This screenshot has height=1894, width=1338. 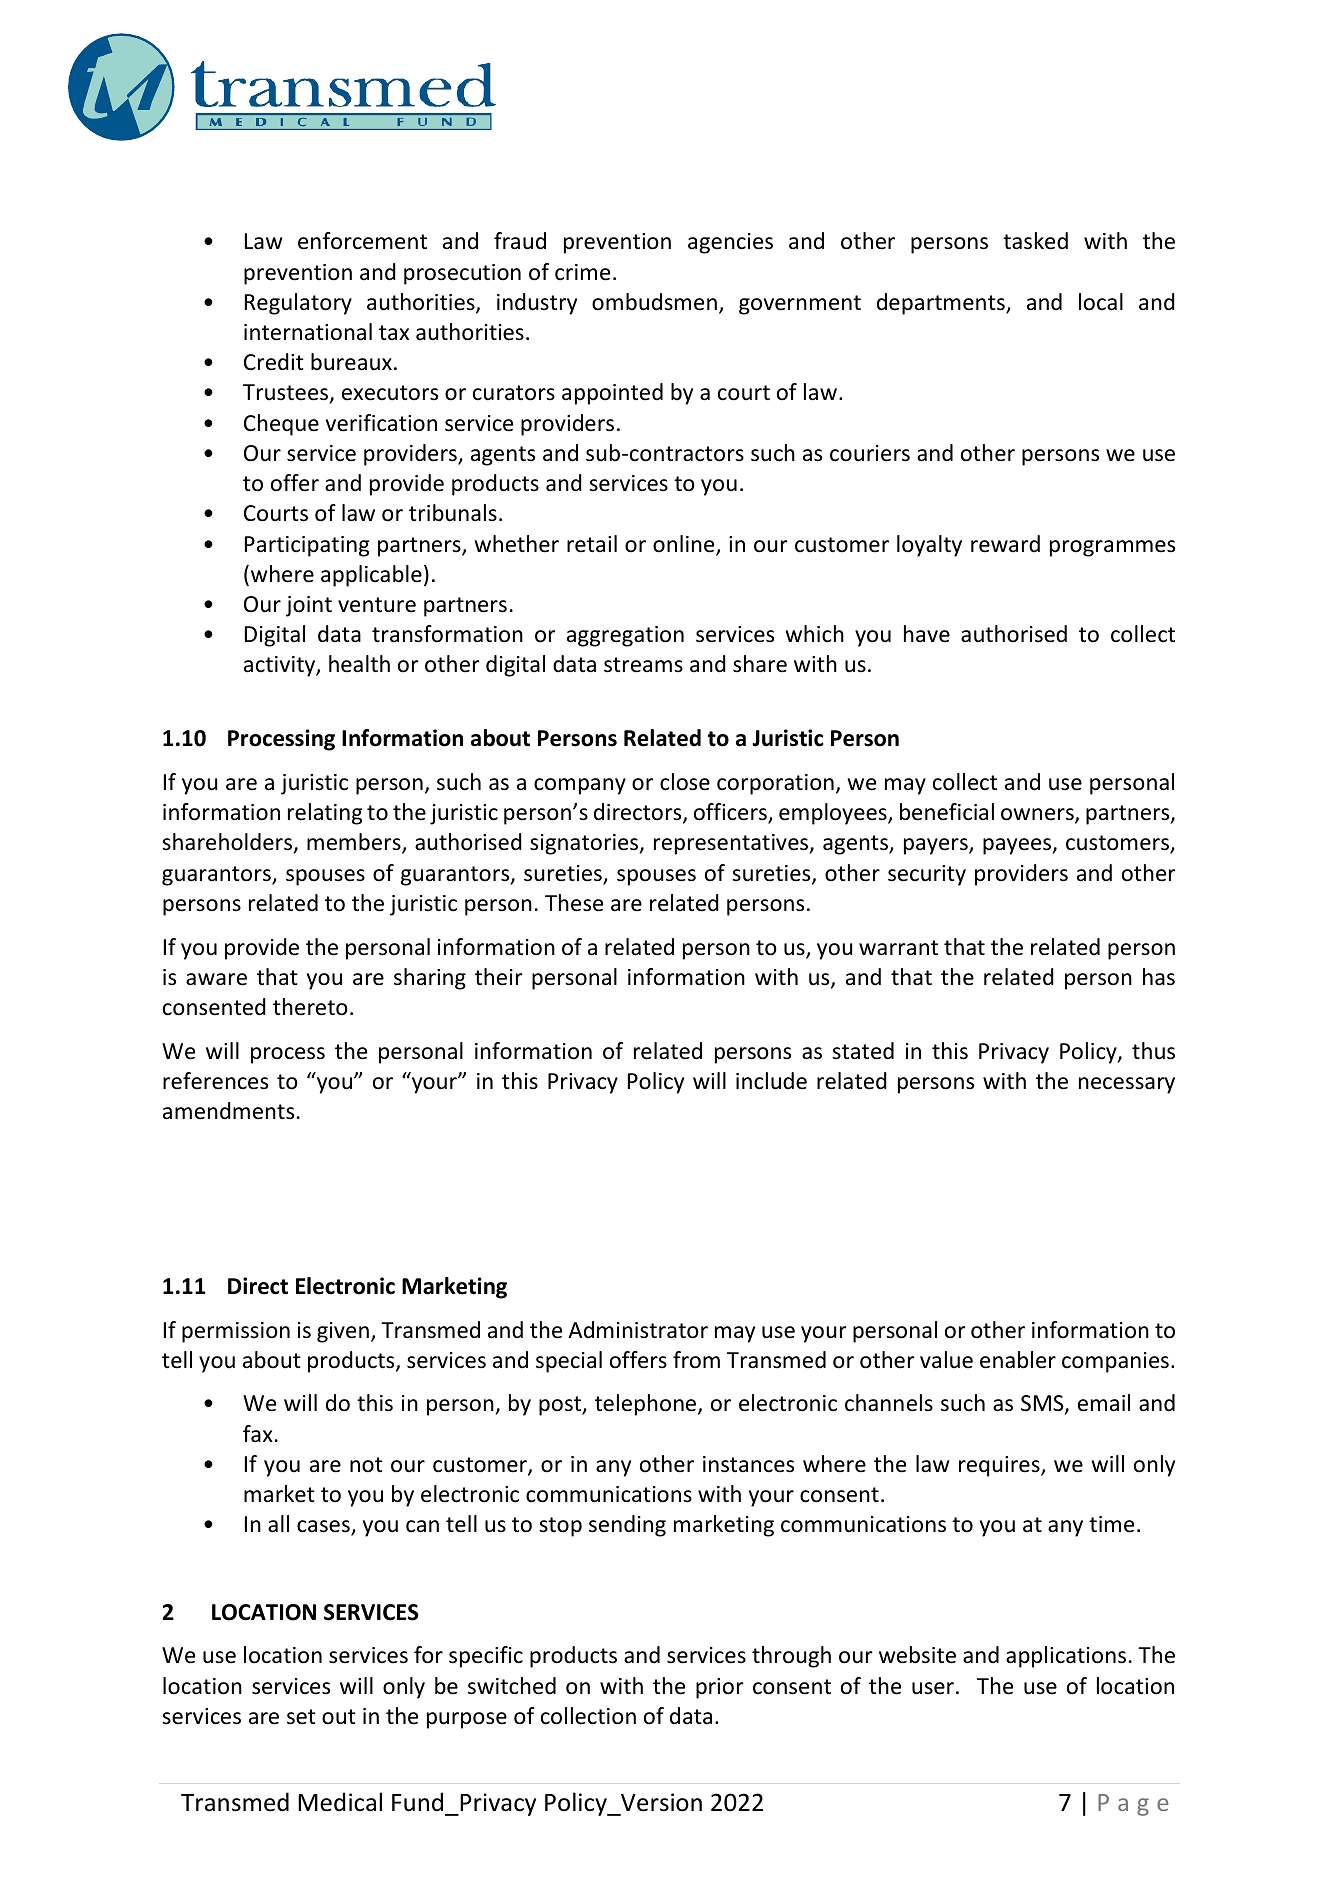 I want to click on Administrator, so click(x=638, y=1330).
